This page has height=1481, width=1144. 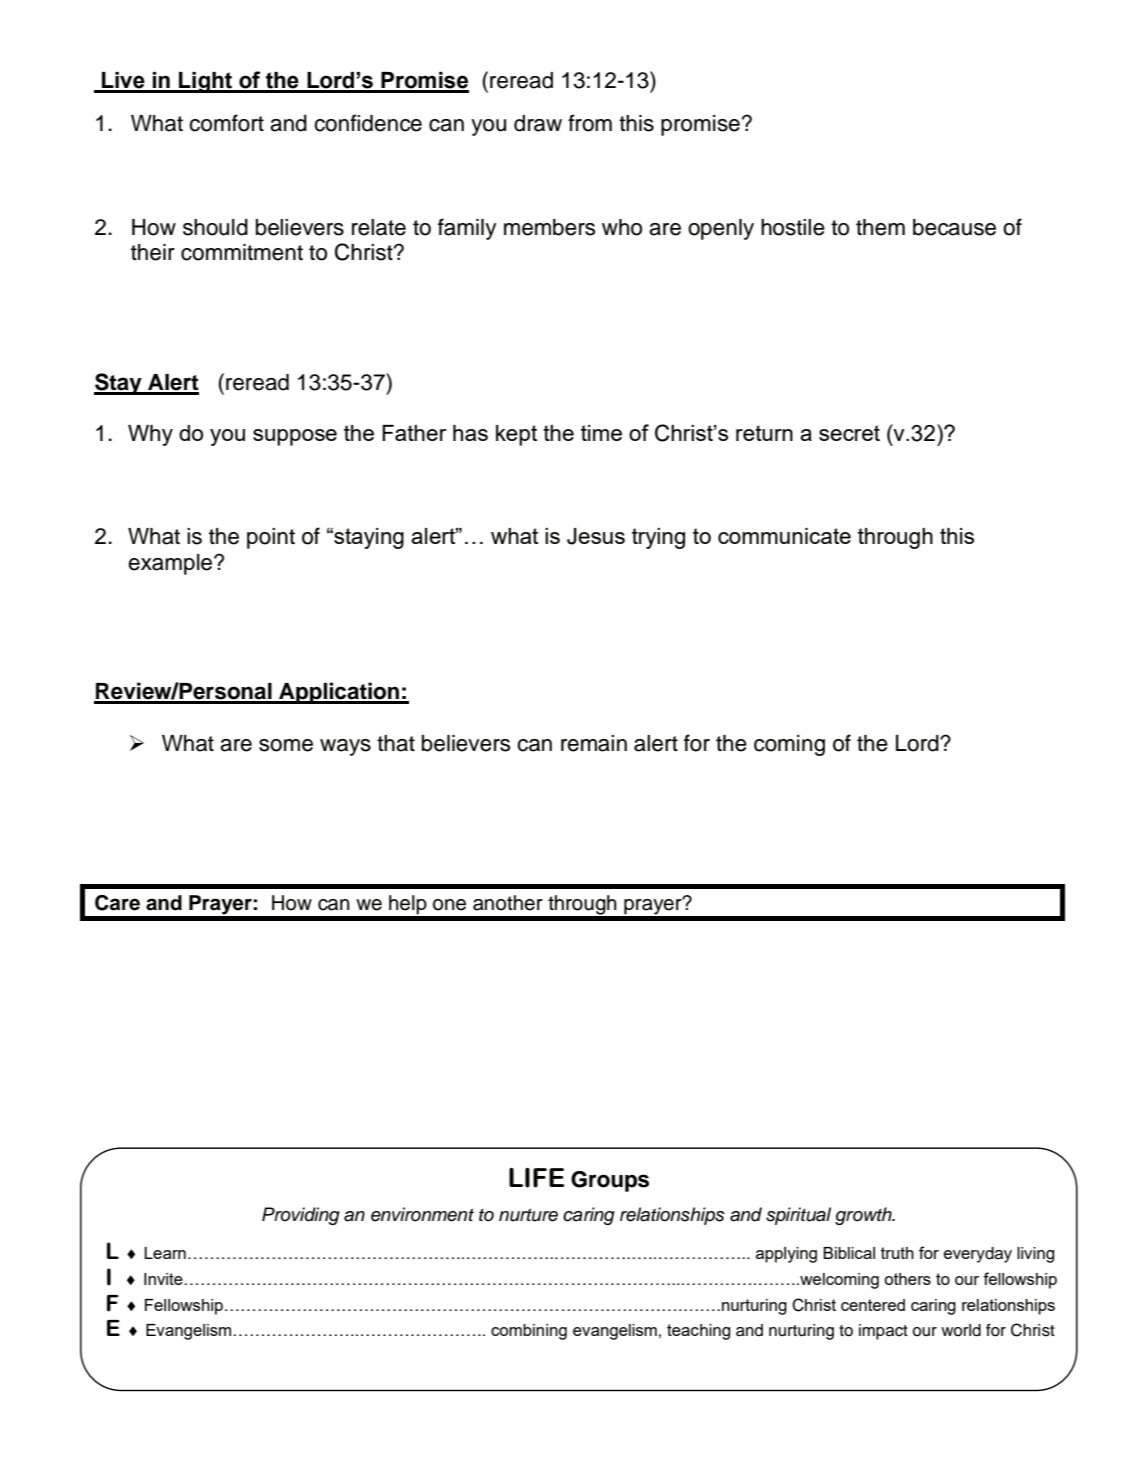 What do you see at coordinates (596, 536) in the page?
I see `Jesus` at bounding box center [596, 536].
